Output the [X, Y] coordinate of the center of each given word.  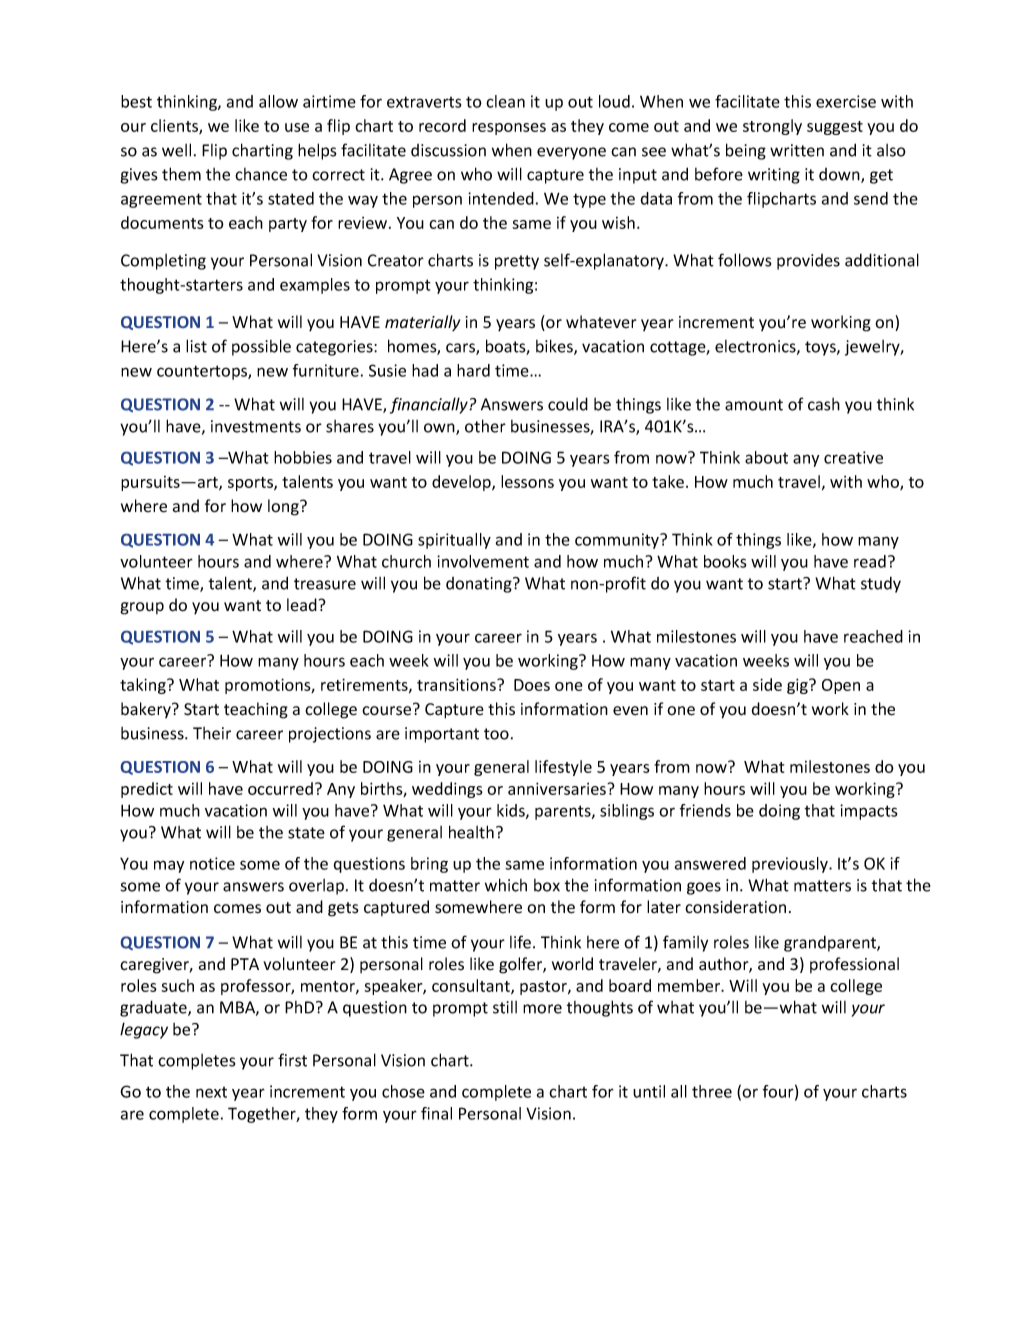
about [766, 457]
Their [212, 733]
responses [509, 129]
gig [798, 686]
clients [175, 126]
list [196, 346]
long [284, 507]
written [797, 150]
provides [808, 262]
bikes [555, 347]
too [496, 734]
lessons [527, 481]
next [211, 1092]
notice [212, 863]
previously [791, 865]
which [506, 885]
